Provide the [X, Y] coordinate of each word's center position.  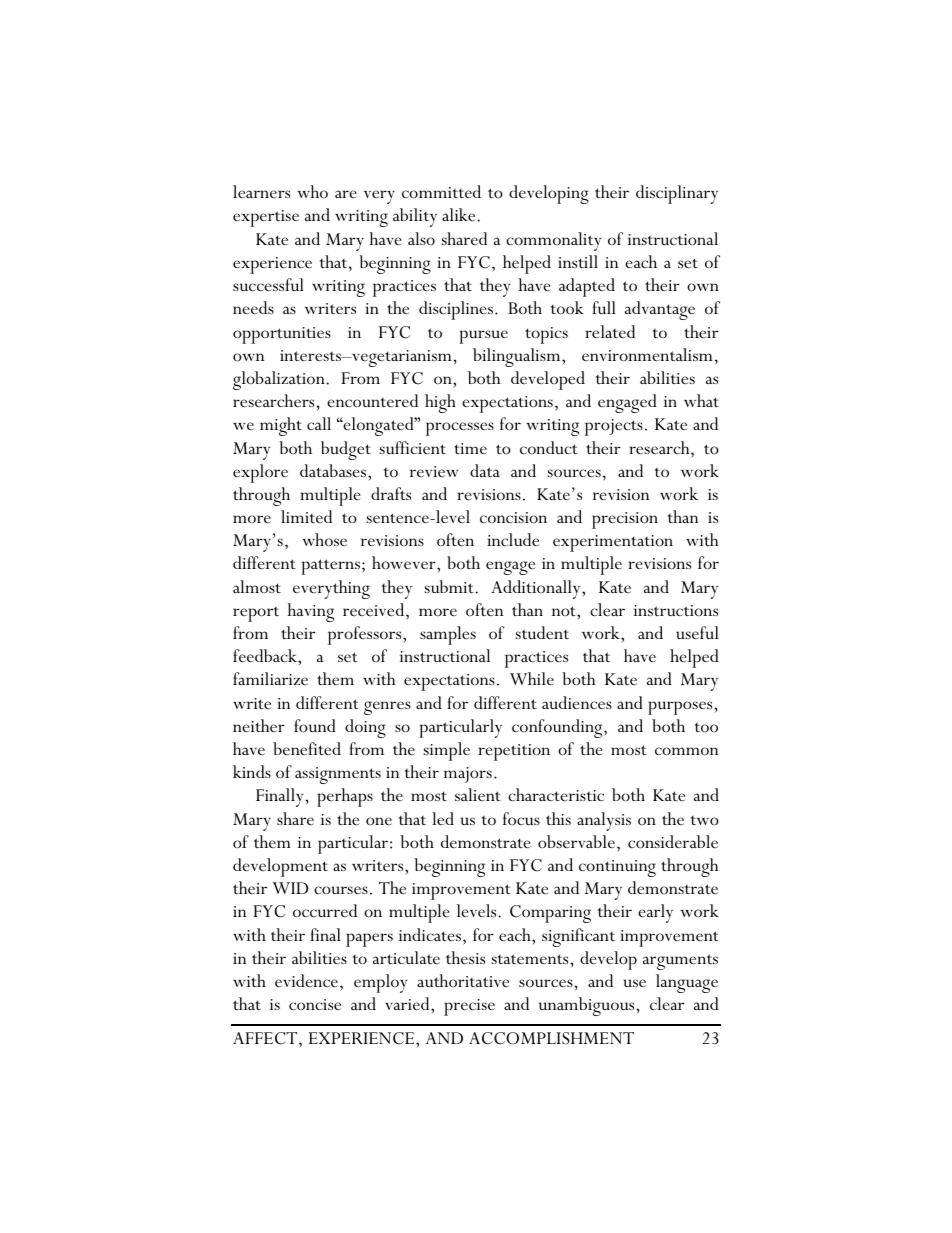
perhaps [345, 797]
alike [460, 215]
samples [448, 635]
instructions [676, 611]
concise [315, 1005]
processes [460, 429]
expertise [266, 218]
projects [614, 427]
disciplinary [677, 194]
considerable [673, 842]
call [319, 423]
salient [478, 794]
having [311, 612]
